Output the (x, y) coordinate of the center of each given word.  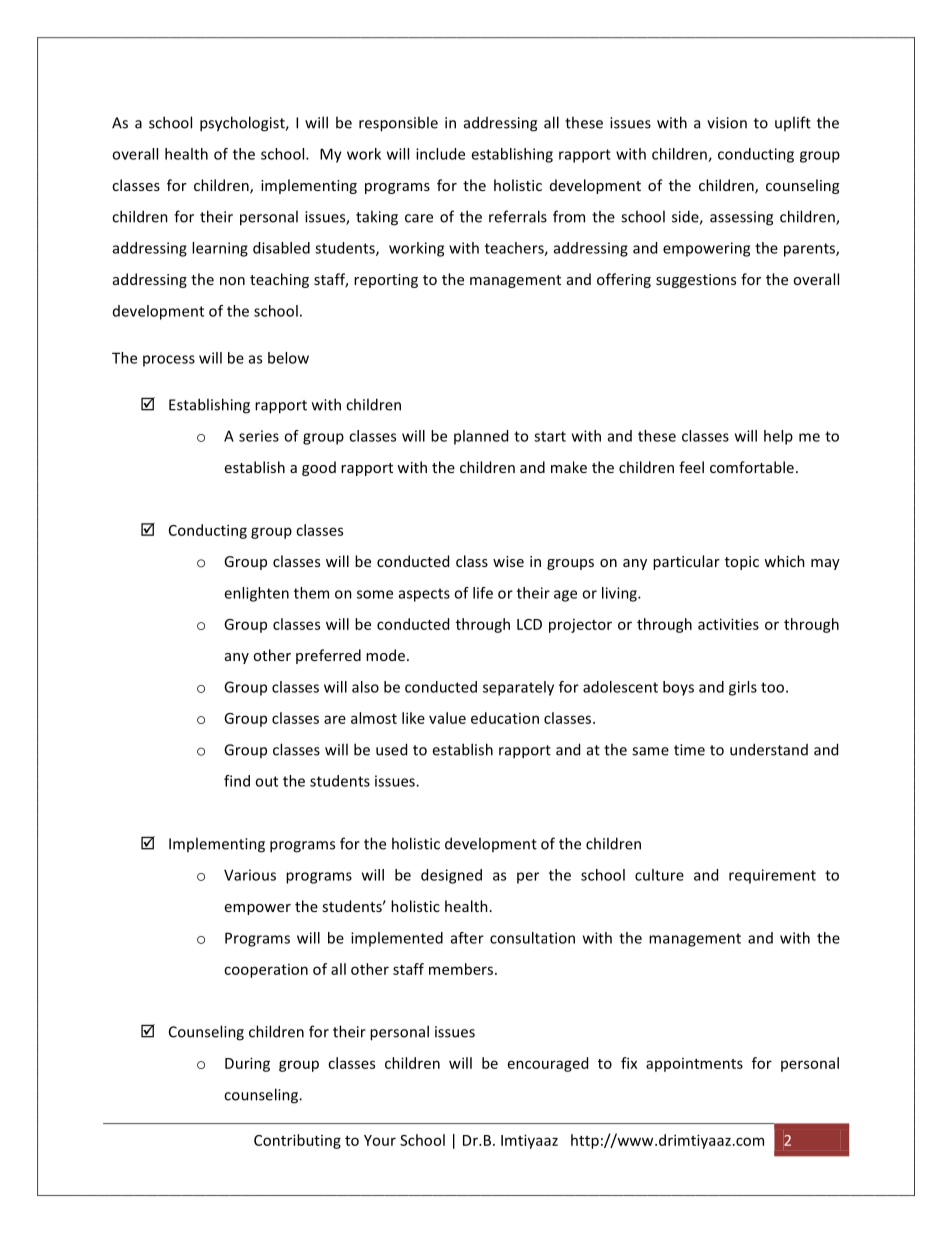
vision (727, 123)
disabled (281, 248)
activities (728, 624)
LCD (529, 624)
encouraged (548, 1064)
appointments (694, 1065)
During (247, 1064)
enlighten (256, 594)
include (440, 154)
